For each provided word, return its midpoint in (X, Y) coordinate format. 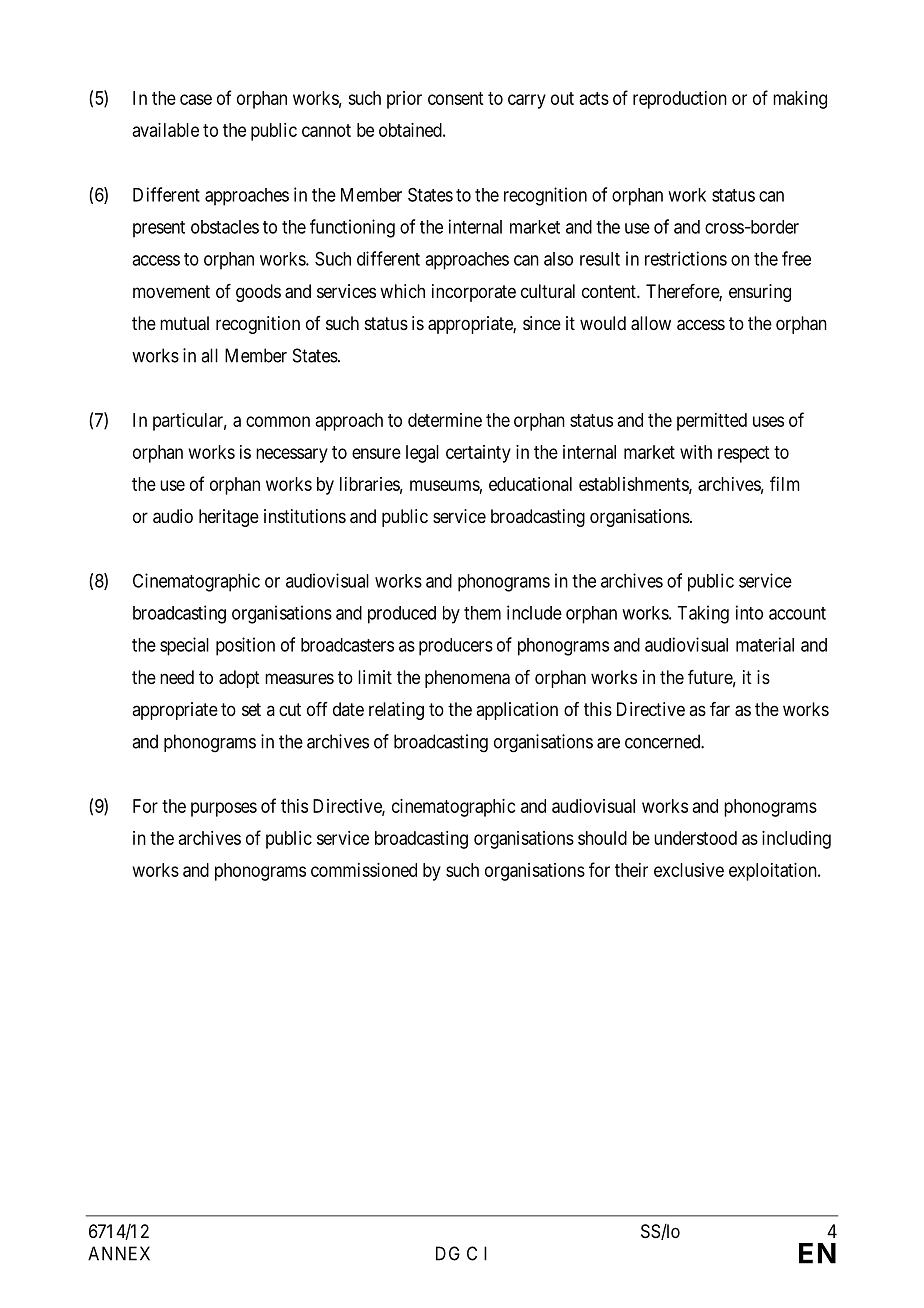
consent (455, 98)
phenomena (467, 679)
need (177, 677)
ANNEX (119, 1253)
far (720, 709)
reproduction (680, 100)
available (165, 130)
